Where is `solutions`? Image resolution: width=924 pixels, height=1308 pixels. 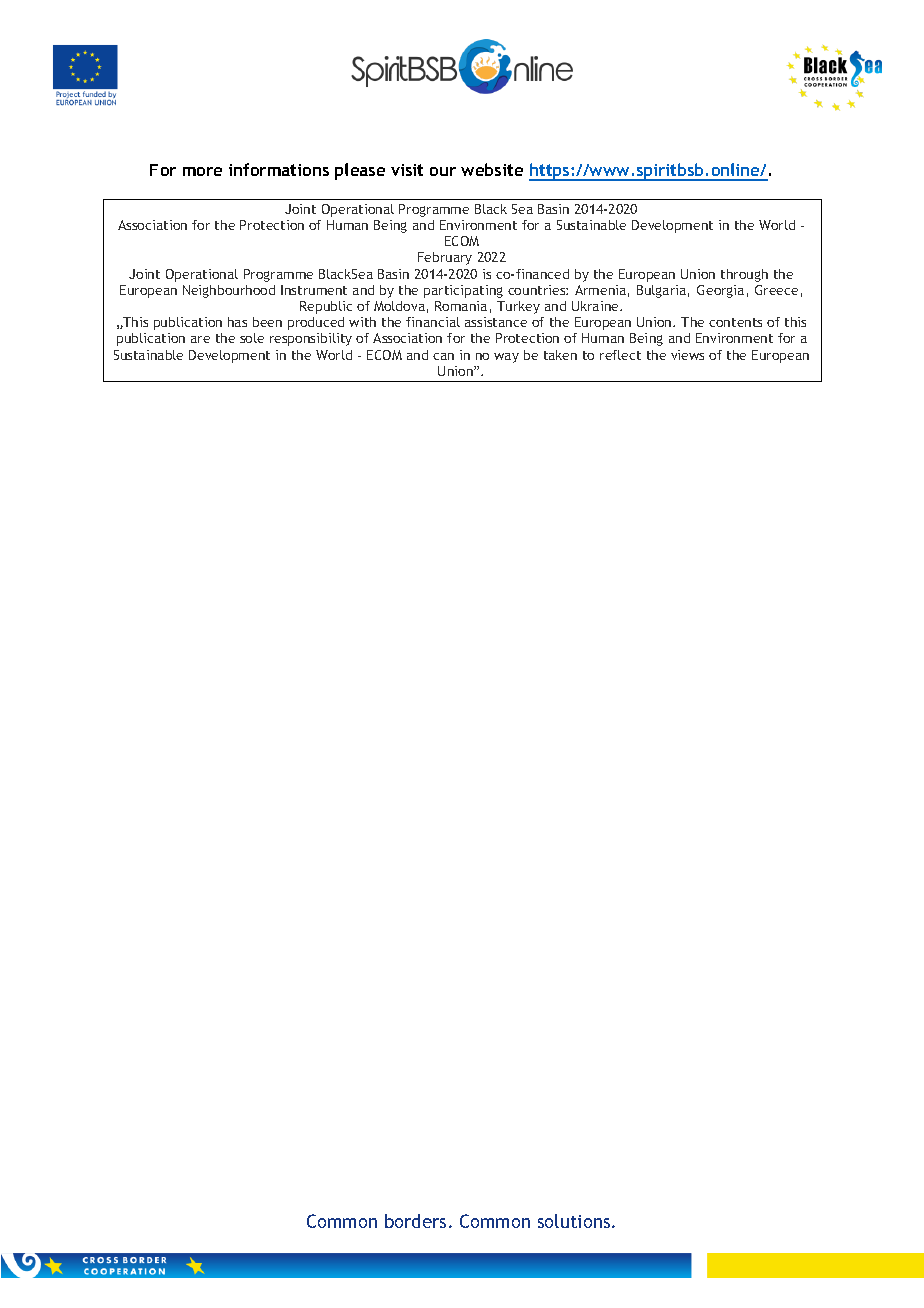
solutions is located at coordinates (575, 1221).
